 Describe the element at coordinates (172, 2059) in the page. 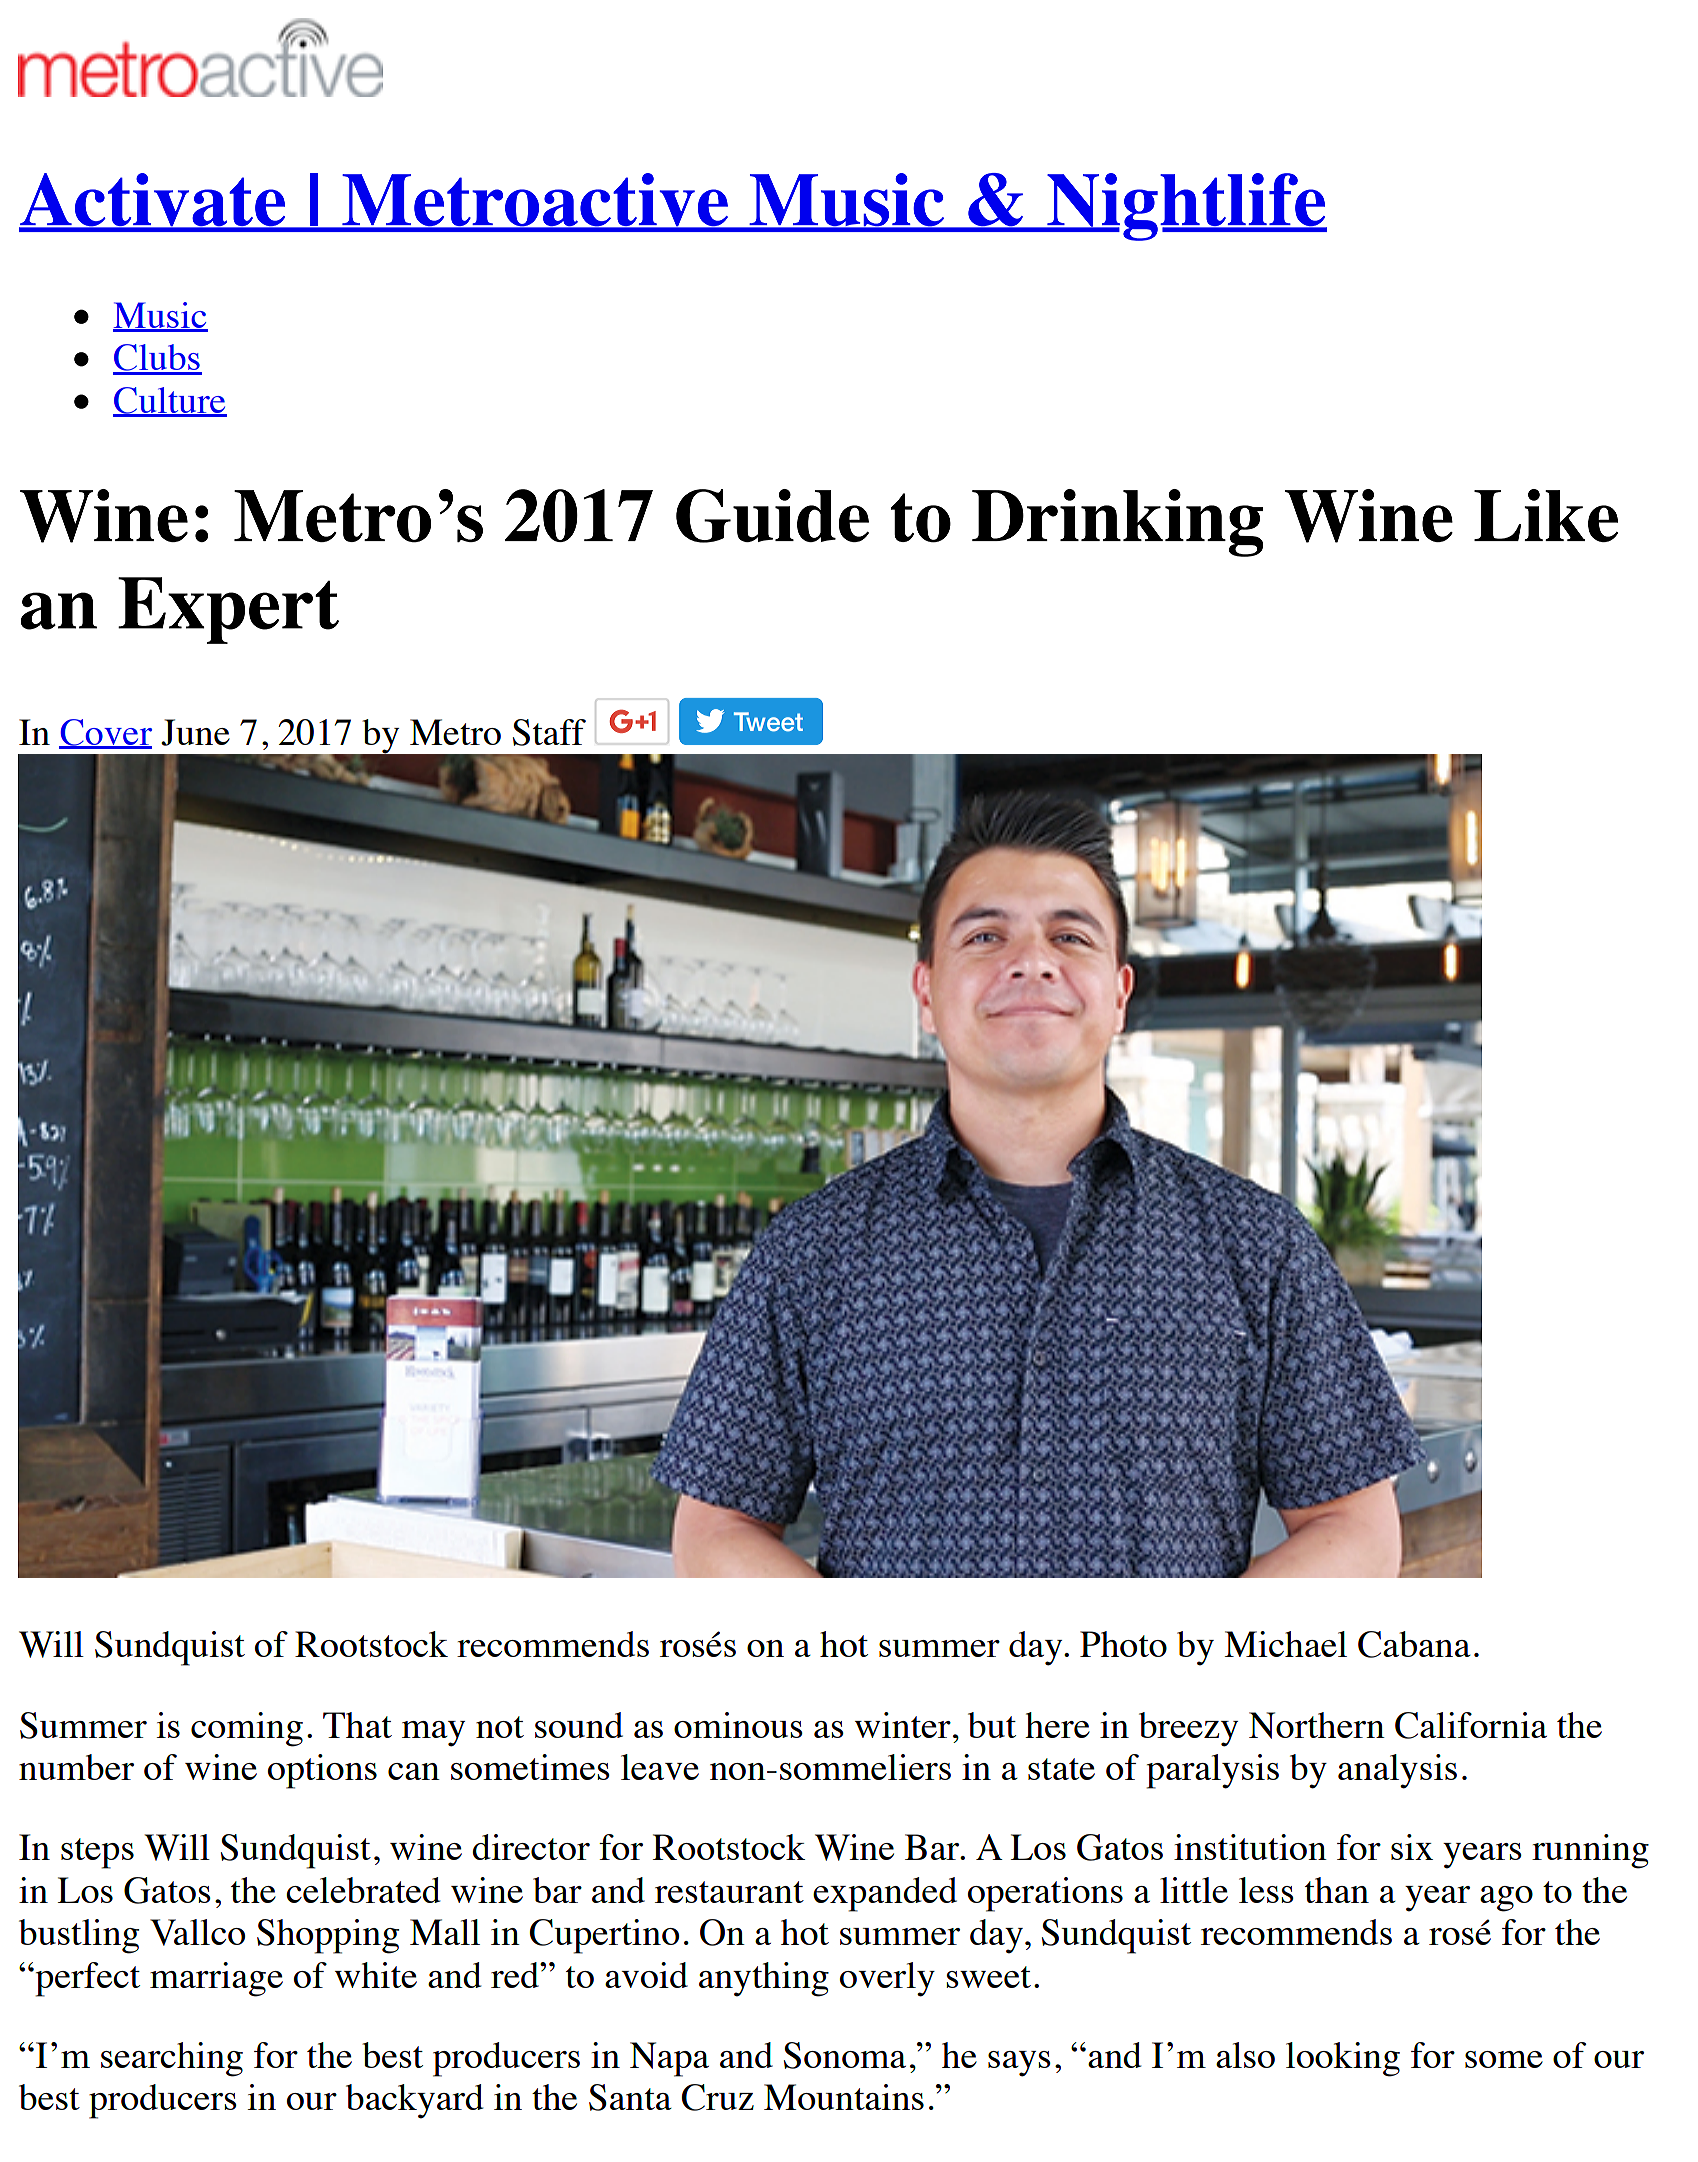

I see `searching` at that location.
